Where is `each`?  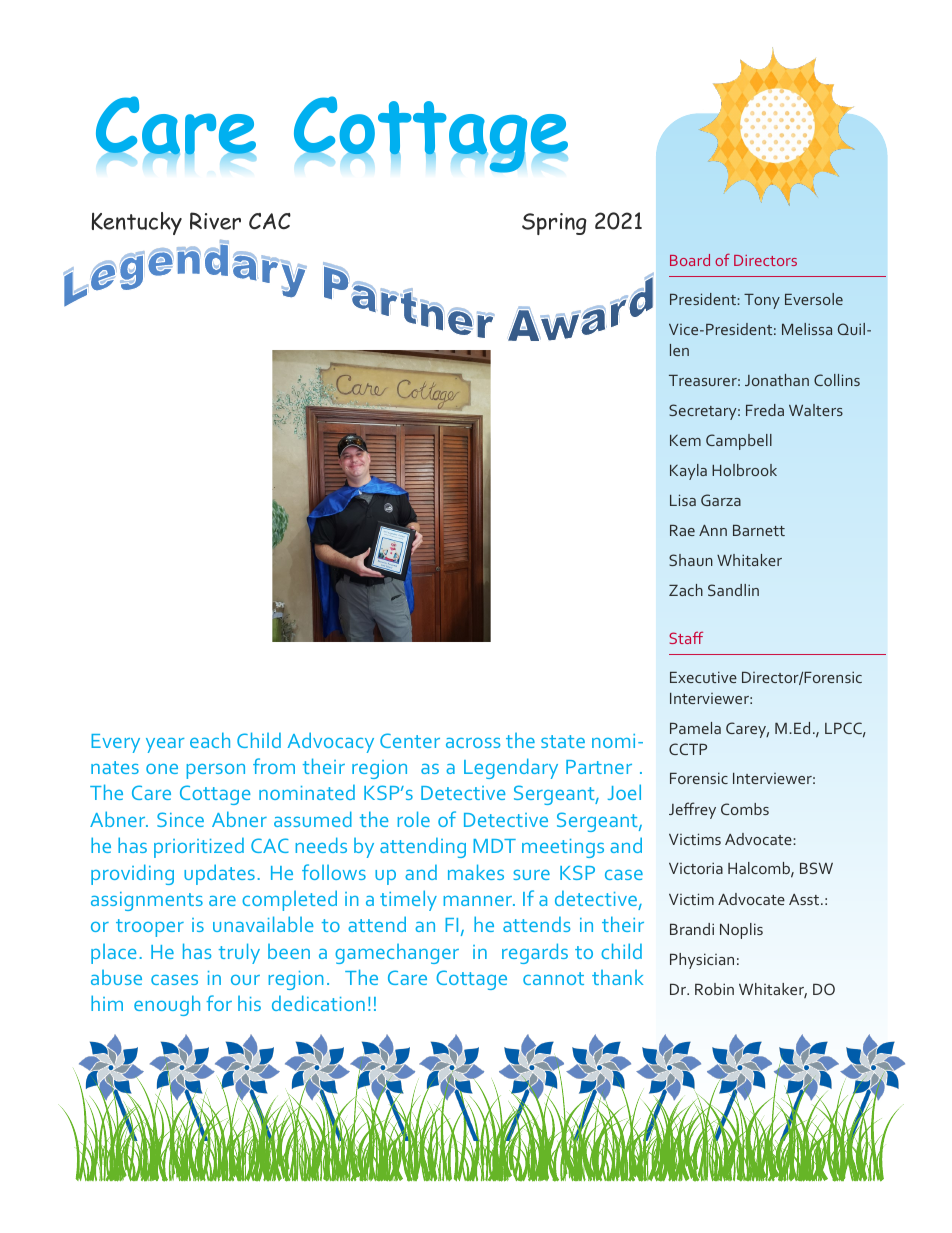
each is located at coordinates (210, 740).
